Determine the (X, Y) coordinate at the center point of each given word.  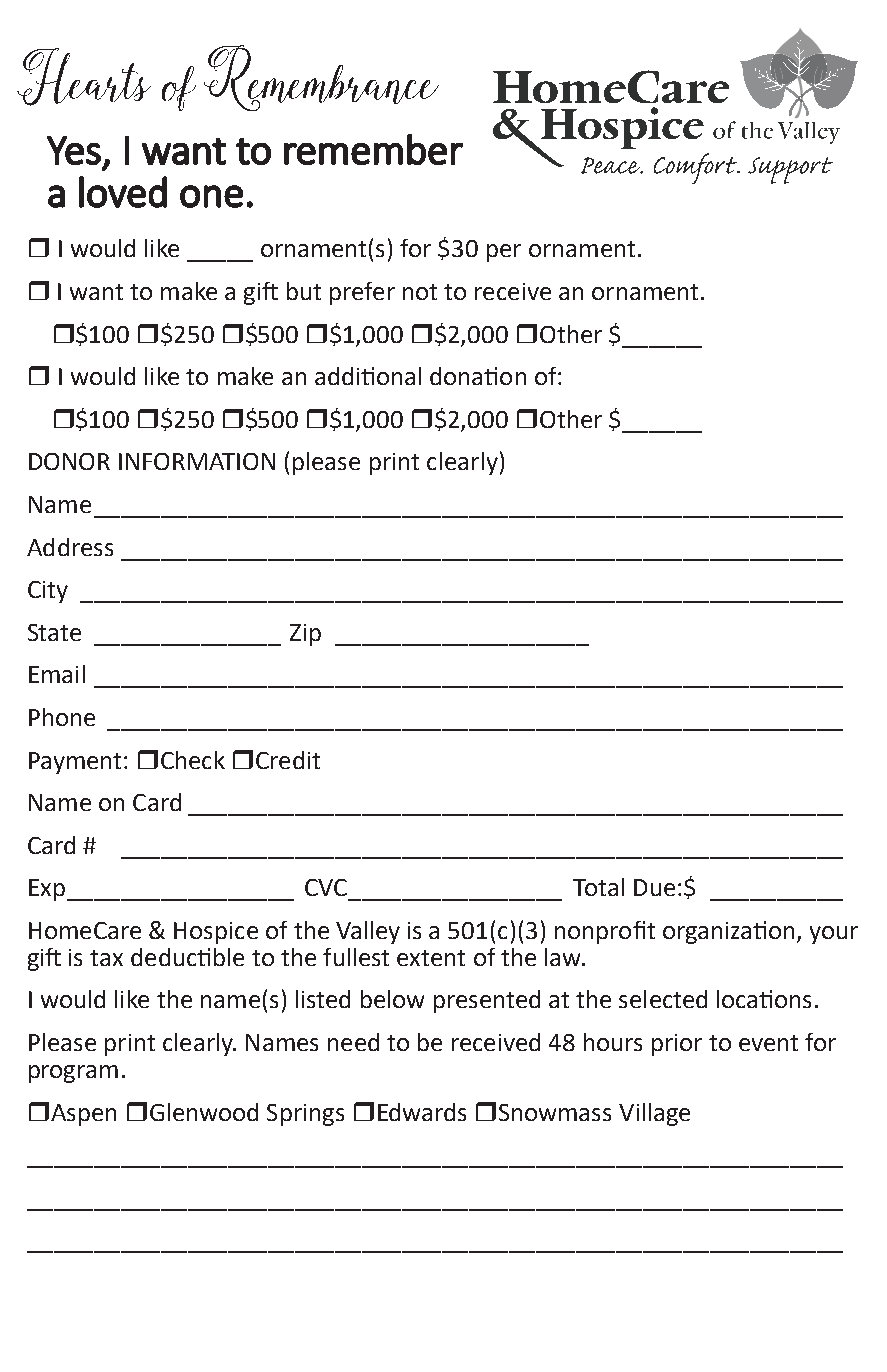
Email (57, 674)
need (353, 1042)
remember (373, 149)
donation (478, 376)
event (768, 1043)
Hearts (84, 77)
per (504, 253)
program (73, 1074)
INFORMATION (197, 461)
